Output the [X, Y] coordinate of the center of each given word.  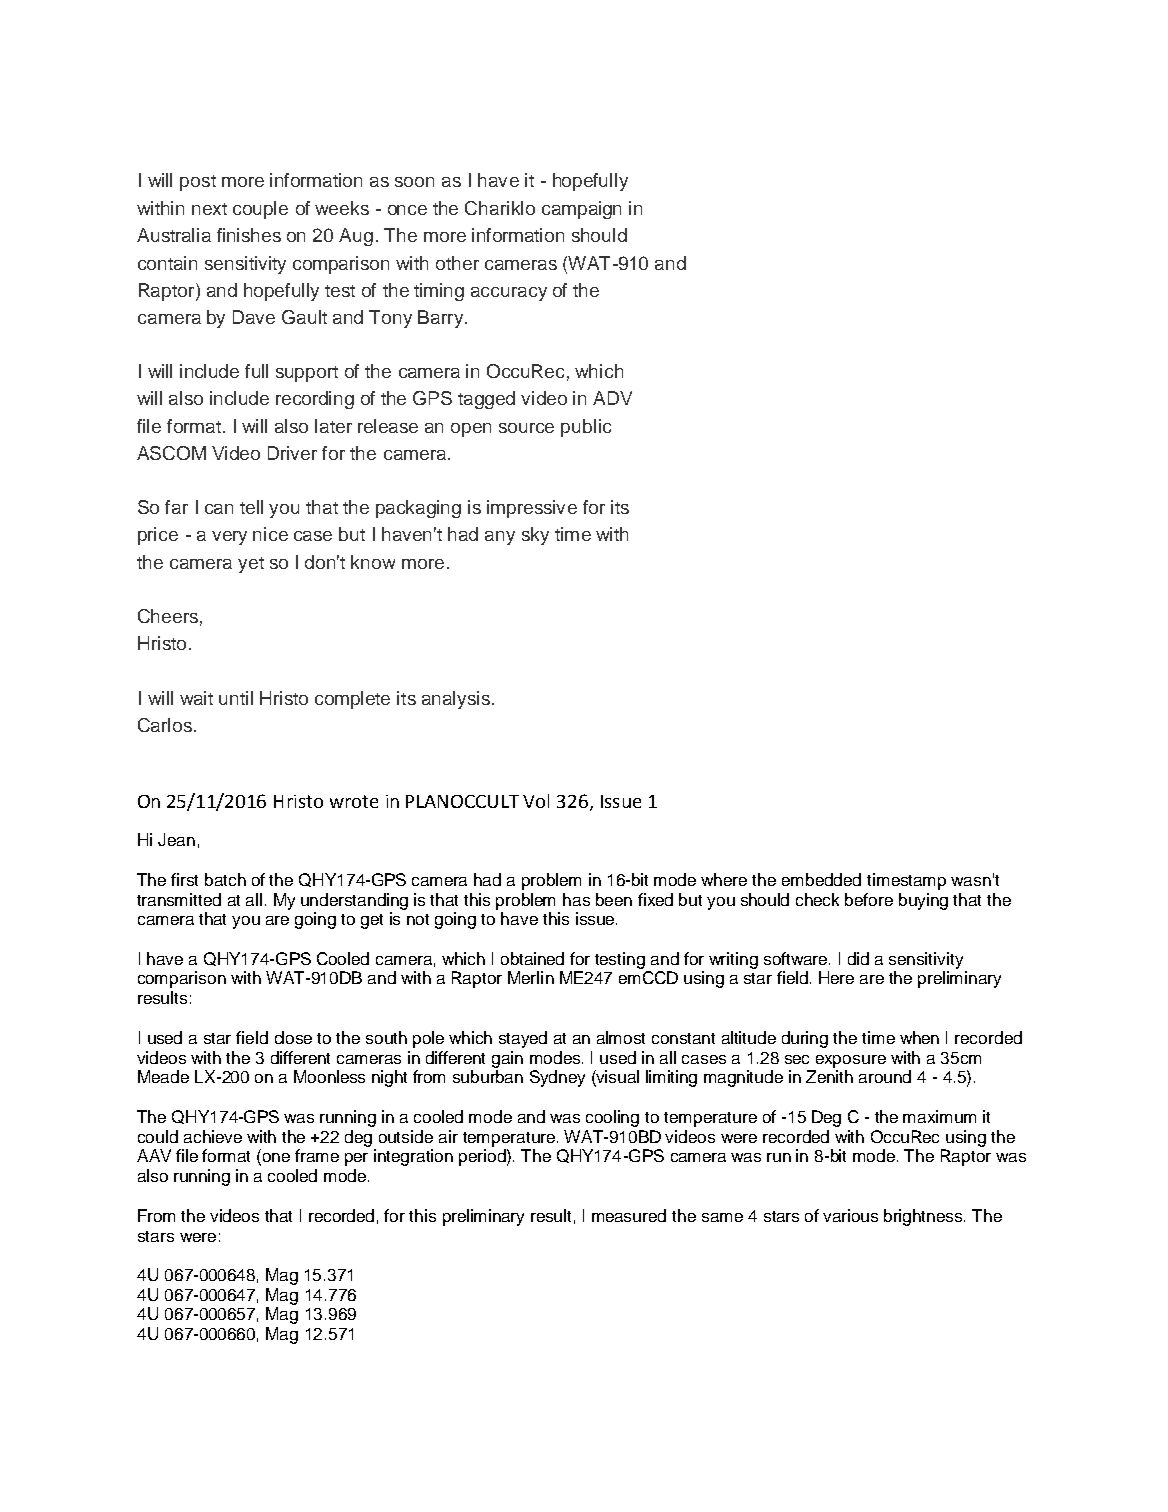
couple [260, 210]
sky [535, 536]
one [276, 1157]
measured [629, 1215]
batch [225, 879]
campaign [581, 210]
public [586, 428]
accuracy [509, 294]
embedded [821, 879]
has [576, 899]
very [229, 538]
